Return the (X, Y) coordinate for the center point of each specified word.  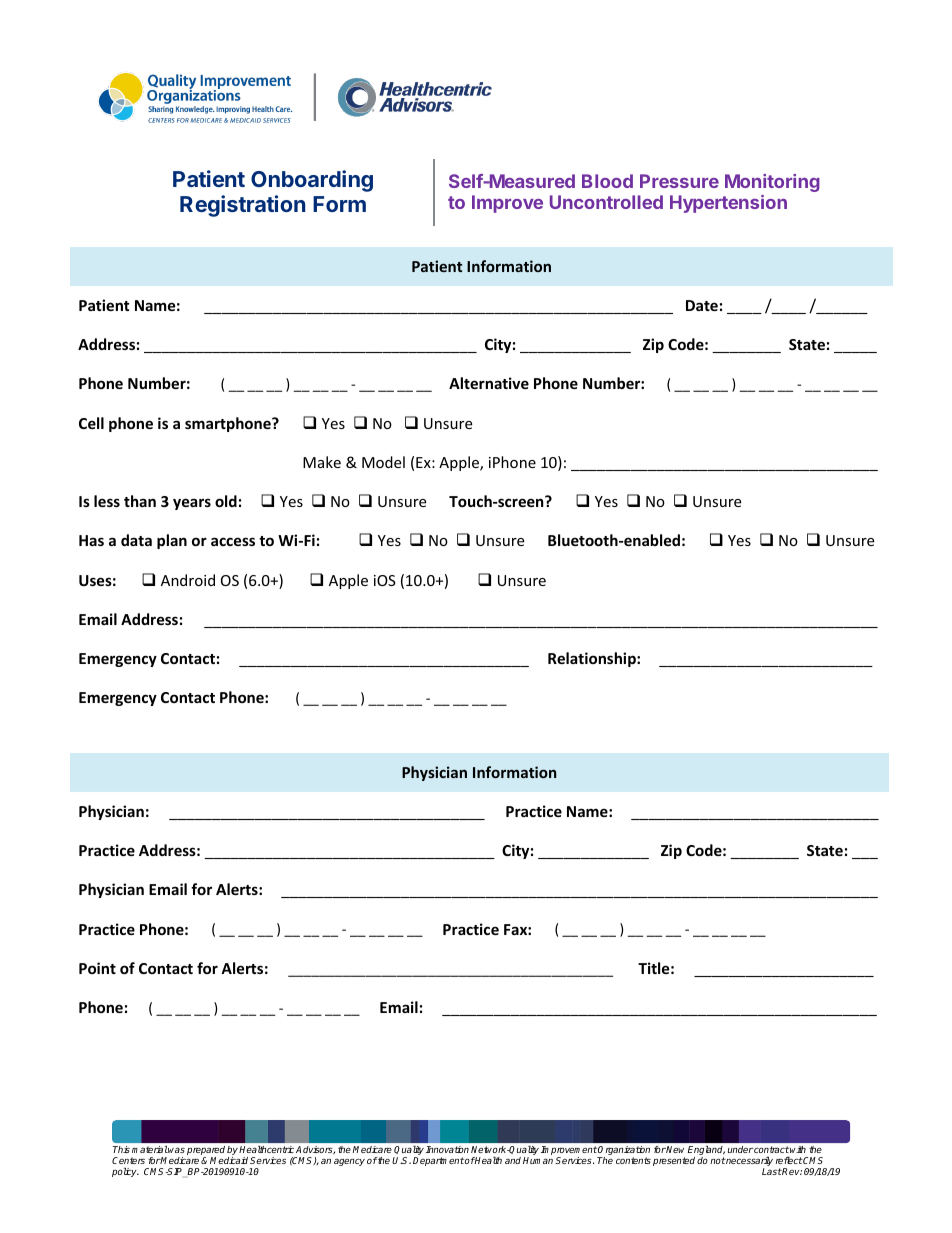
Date (702, 305)
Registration (242, 206)
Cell (91, 423)
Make (322, 462)
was (176, 1150)
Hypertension (728, 204)
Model (383, 462)
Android (188, 580)
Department (438, 1161)
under (740, 1149)
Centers (128, 1160)
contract (771, 1149)
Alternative (489, 383)
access (233, 541)
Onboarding (312, 181)
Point (97, 968)
